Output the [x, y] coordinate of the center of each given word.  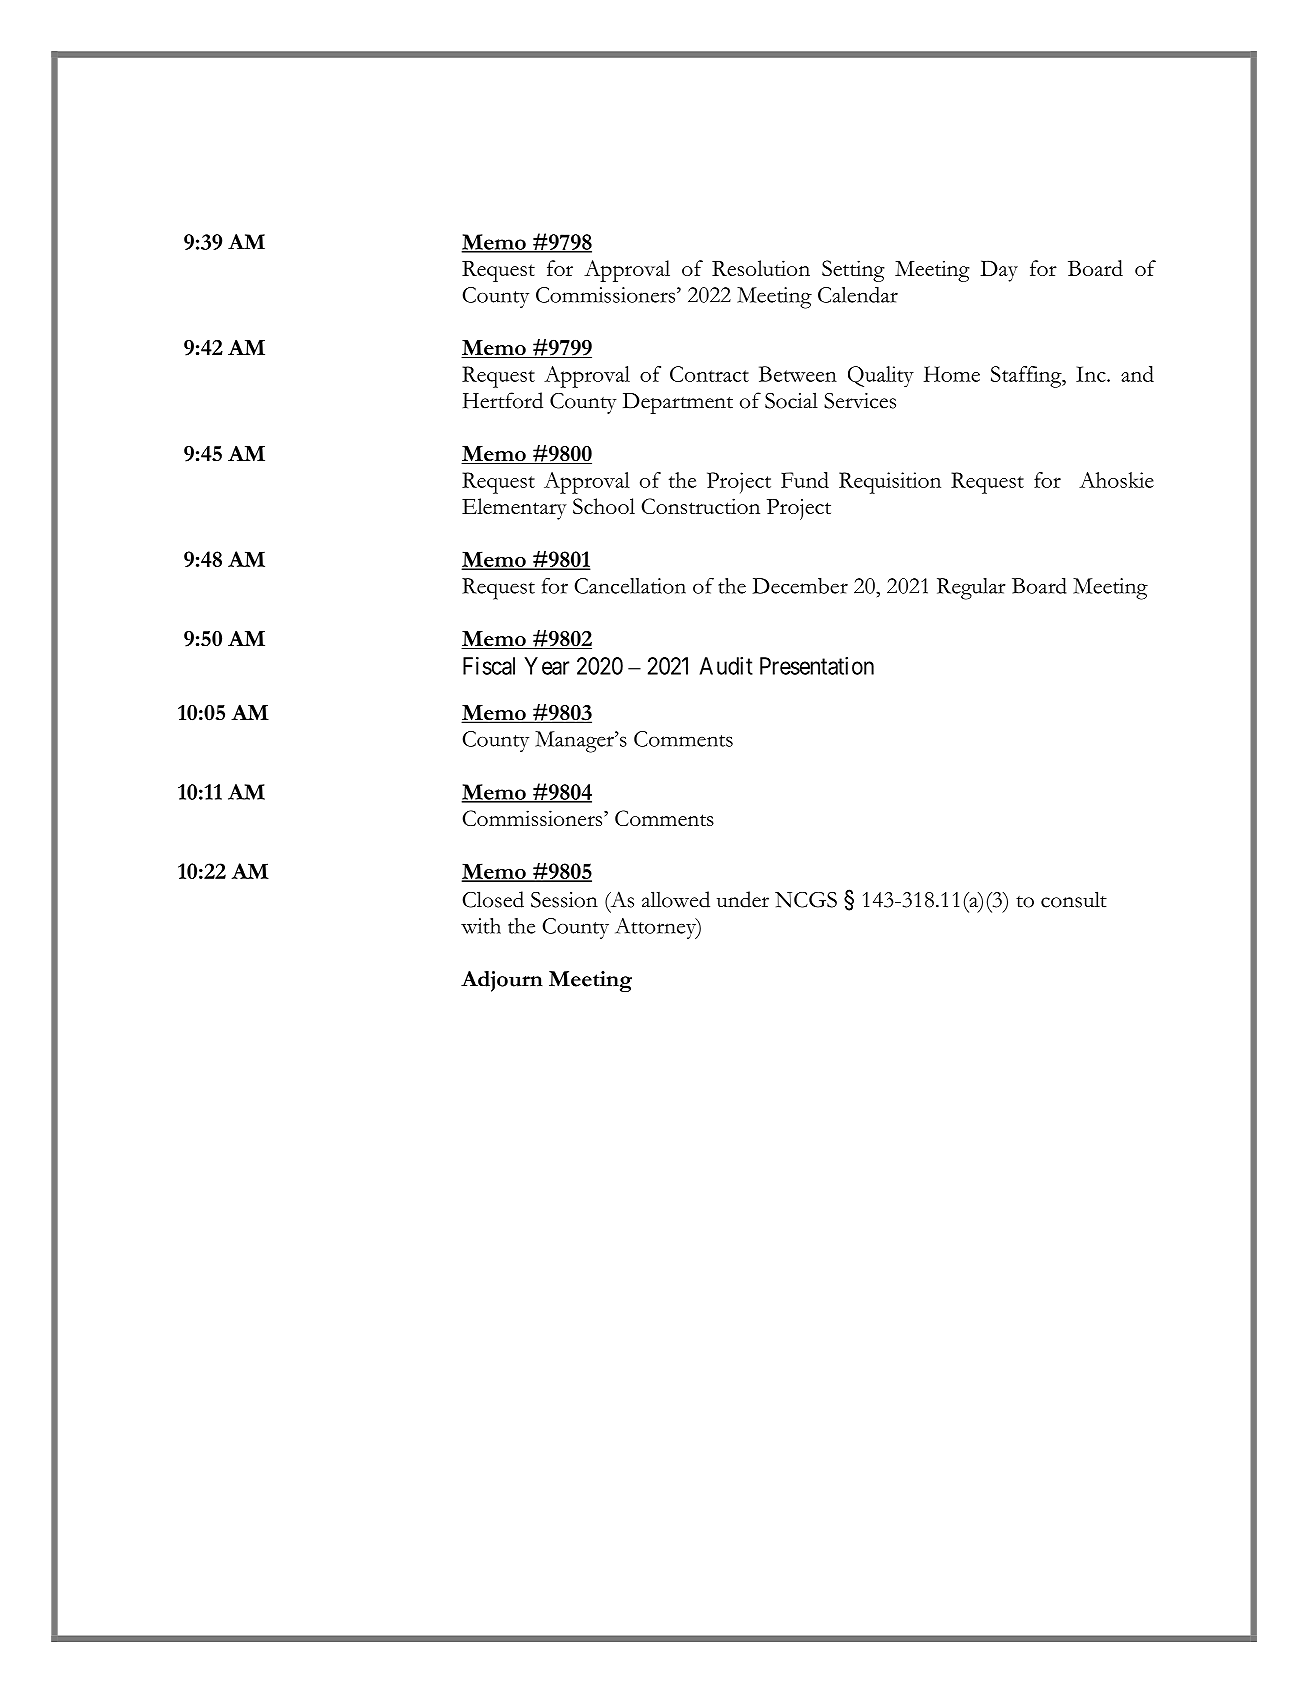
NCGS [806, 900]
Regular [971, 589]
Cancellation [630, 586]
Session [564, 900]
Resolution [761, 268]
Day [999, 271]
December [800, 586]
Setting [853, 271]
